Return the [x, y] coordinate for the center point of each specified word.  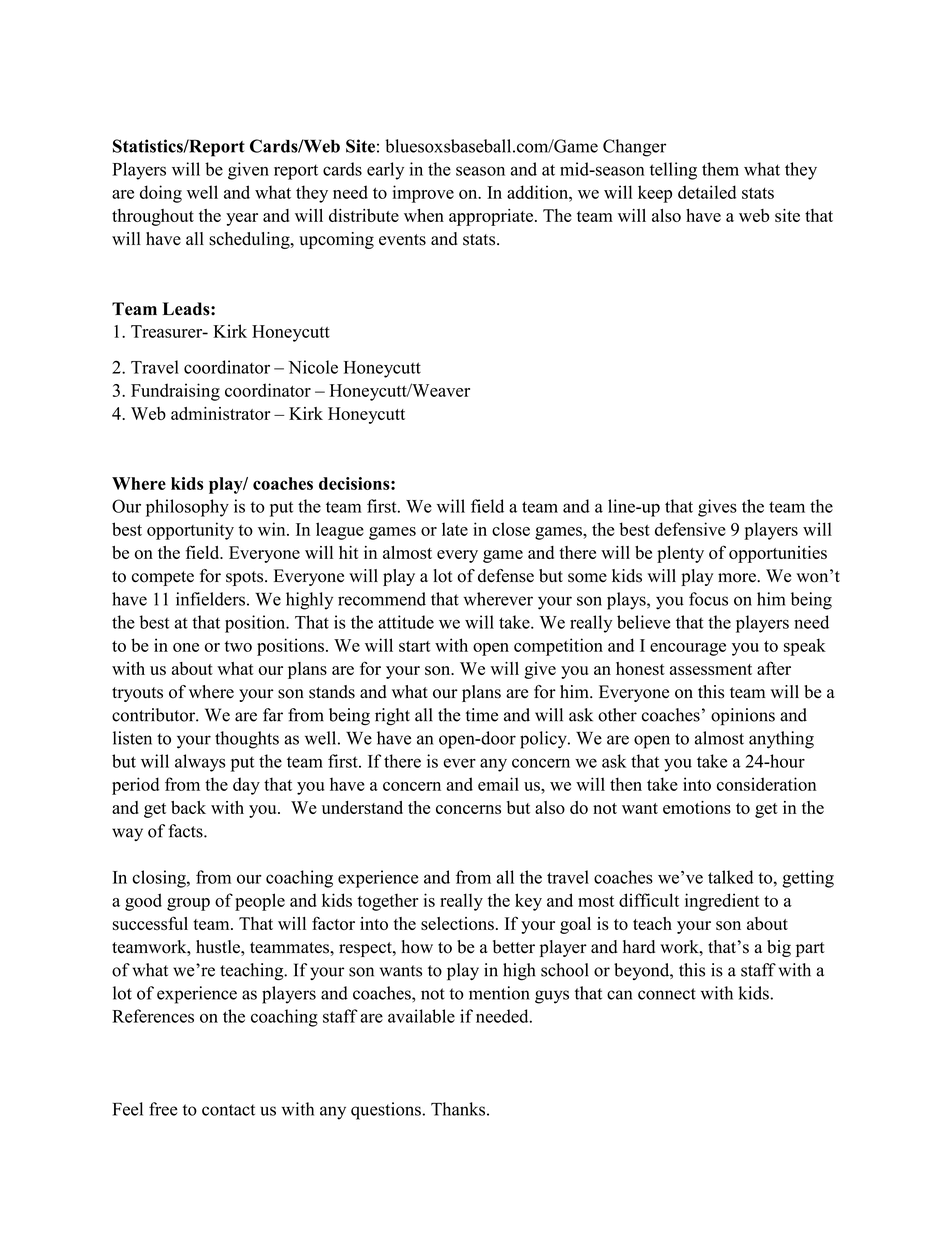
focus [708, 599]
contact [228, 1110]
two [238, 646]
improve [423, 194]
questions [386, 1111]
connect [667, 994]
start [415, 646]
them [720, 169]
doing [161, 194]
